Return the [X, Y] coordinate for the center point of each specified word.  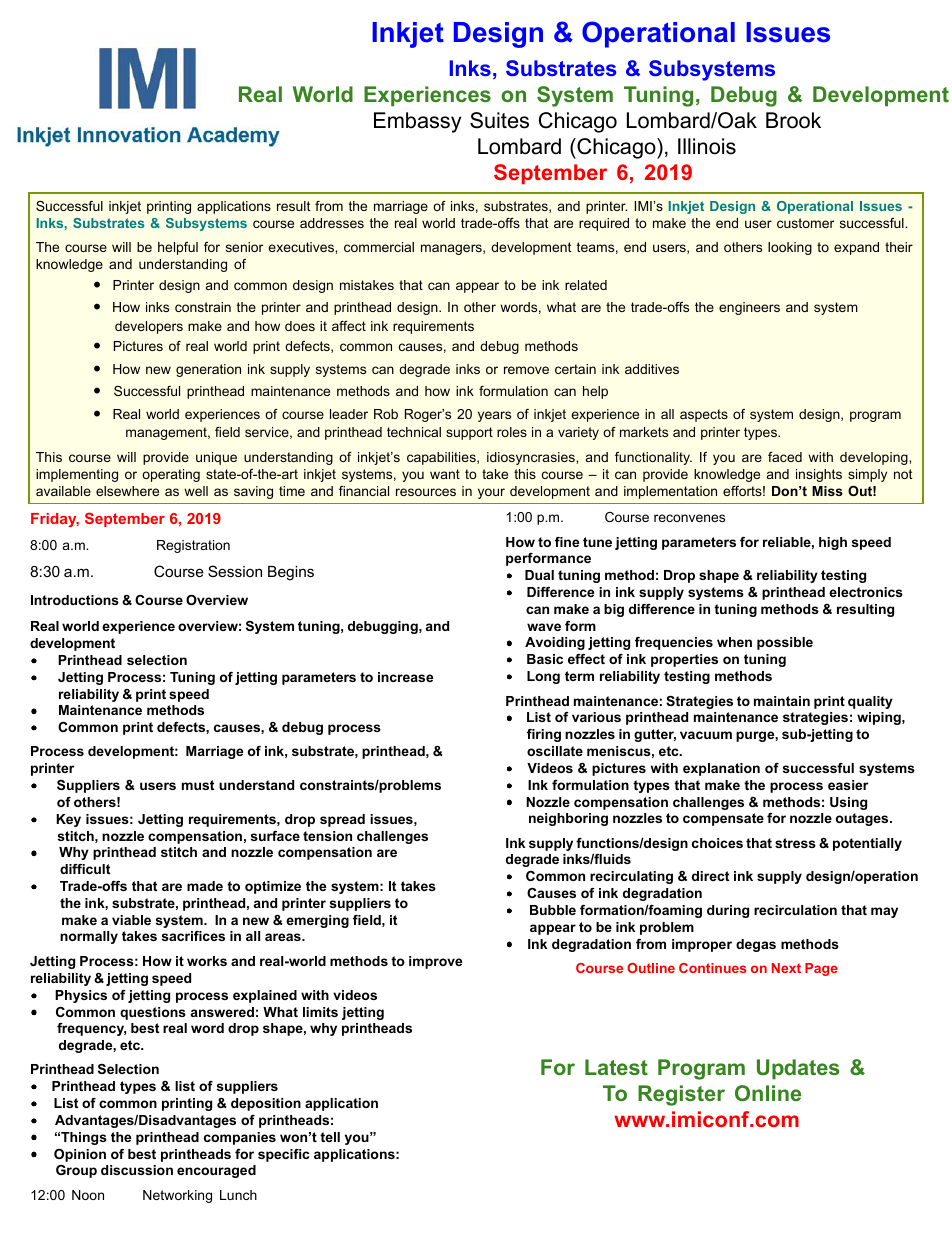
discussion [137, 1170]
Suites [499, 120]
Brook [793, 120]
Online [768, 1093]
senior [244, 247]
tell [330, 1137]
